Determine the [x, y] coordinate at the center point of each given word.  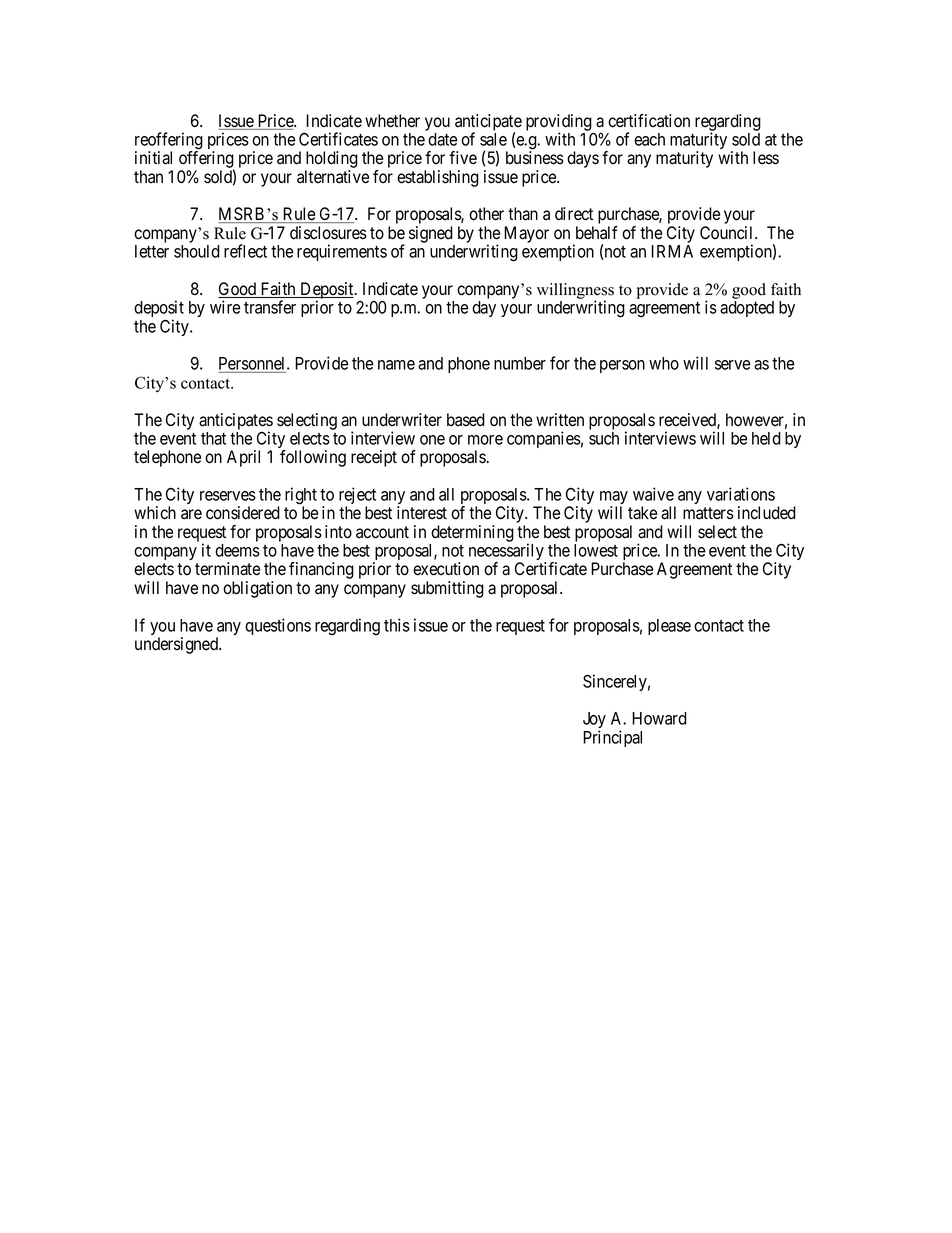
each [649, 139]
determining [472, 533]
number [520, 363]
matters [708, 513]
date [442, 139]
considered [243, 513]
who [664, 363]
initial [153, 158]
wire [225, 307]
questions [278, 626]
